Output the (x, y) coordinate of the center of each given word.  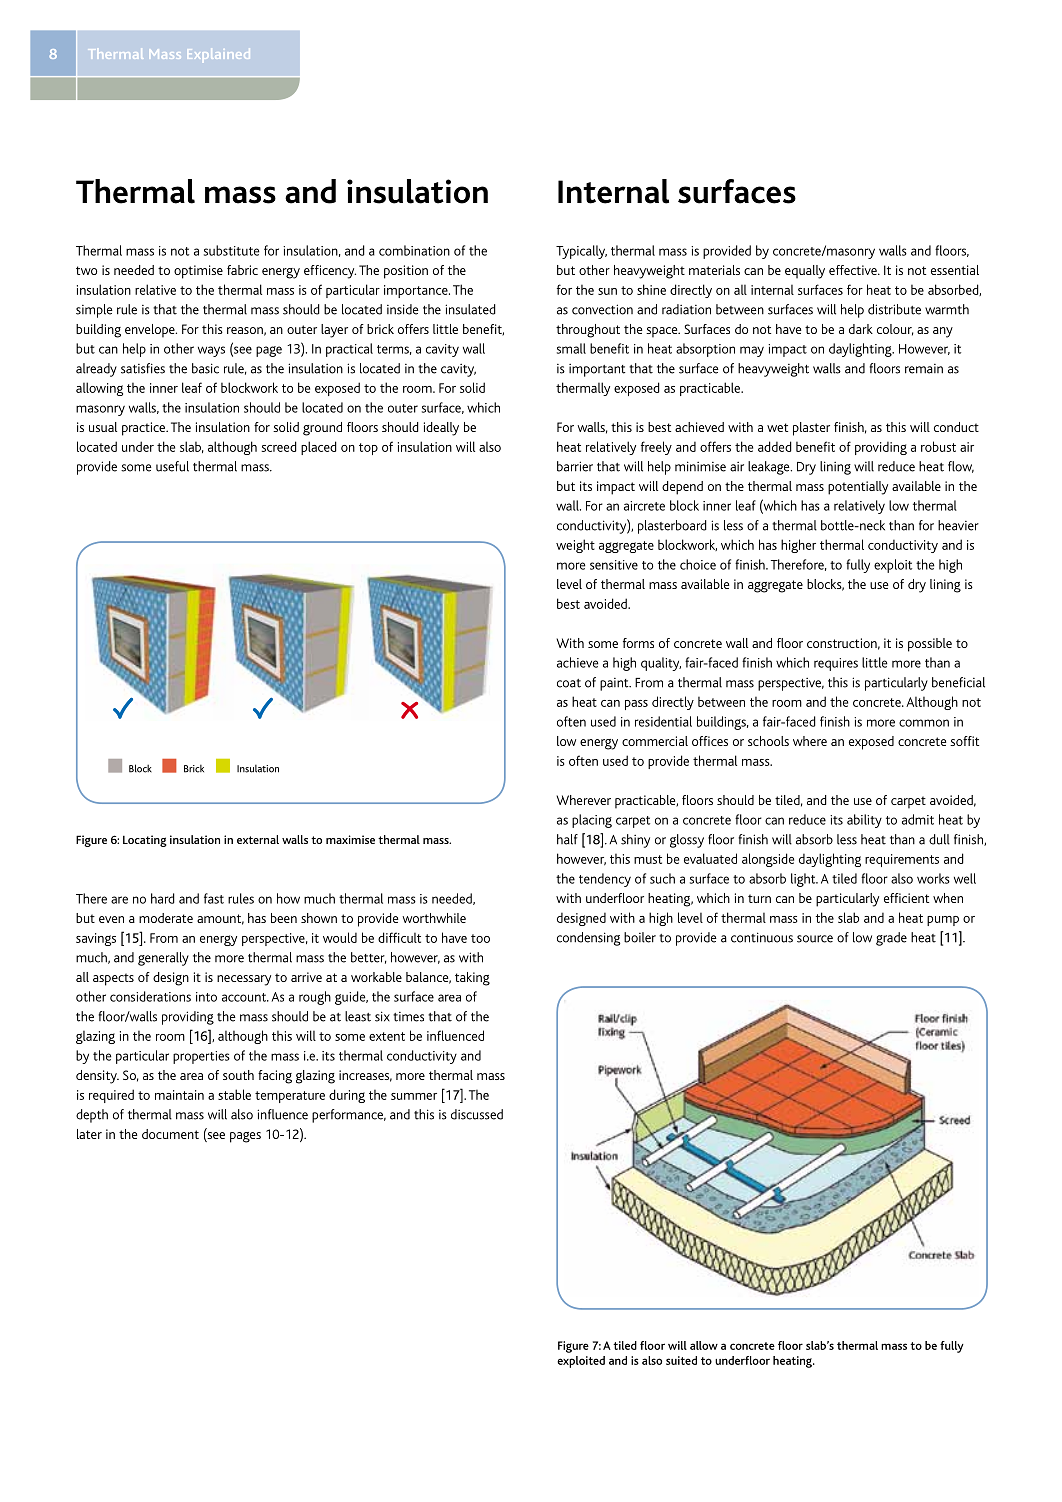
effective (854, 270)
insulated (470, 309)
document (170, 1134)
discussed (477, 1114)
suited (681, 1360)
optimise (198, 272)
